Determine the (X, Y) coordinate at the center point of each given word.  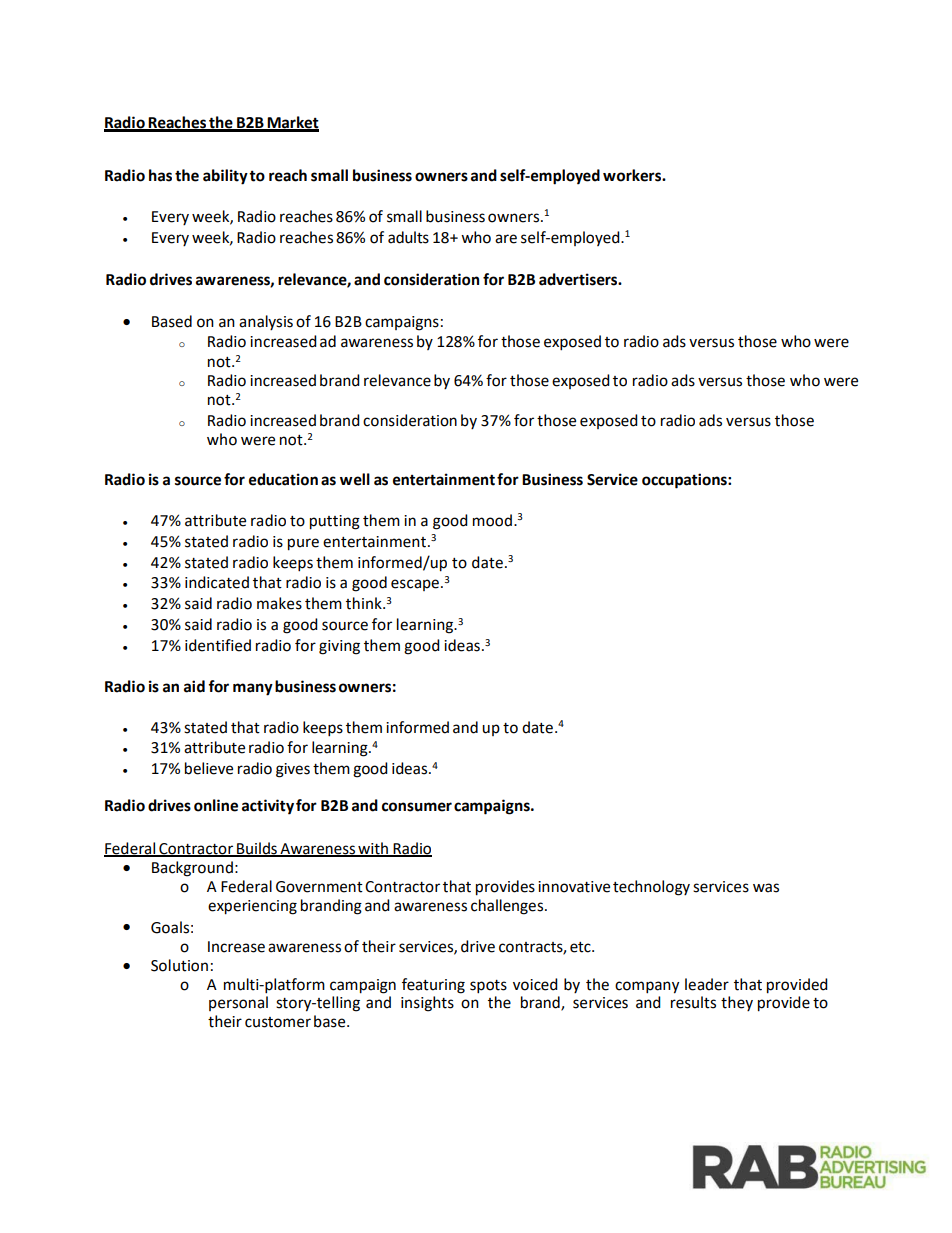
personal (238, 1003)
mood (492, 520)
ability (225, 177)
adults (408, 237)
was (766, 888)
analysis (266, 322)
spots (488, 987)
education (283, 479)
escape (415, 585)
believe (209, 768)
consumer (417, 807)
